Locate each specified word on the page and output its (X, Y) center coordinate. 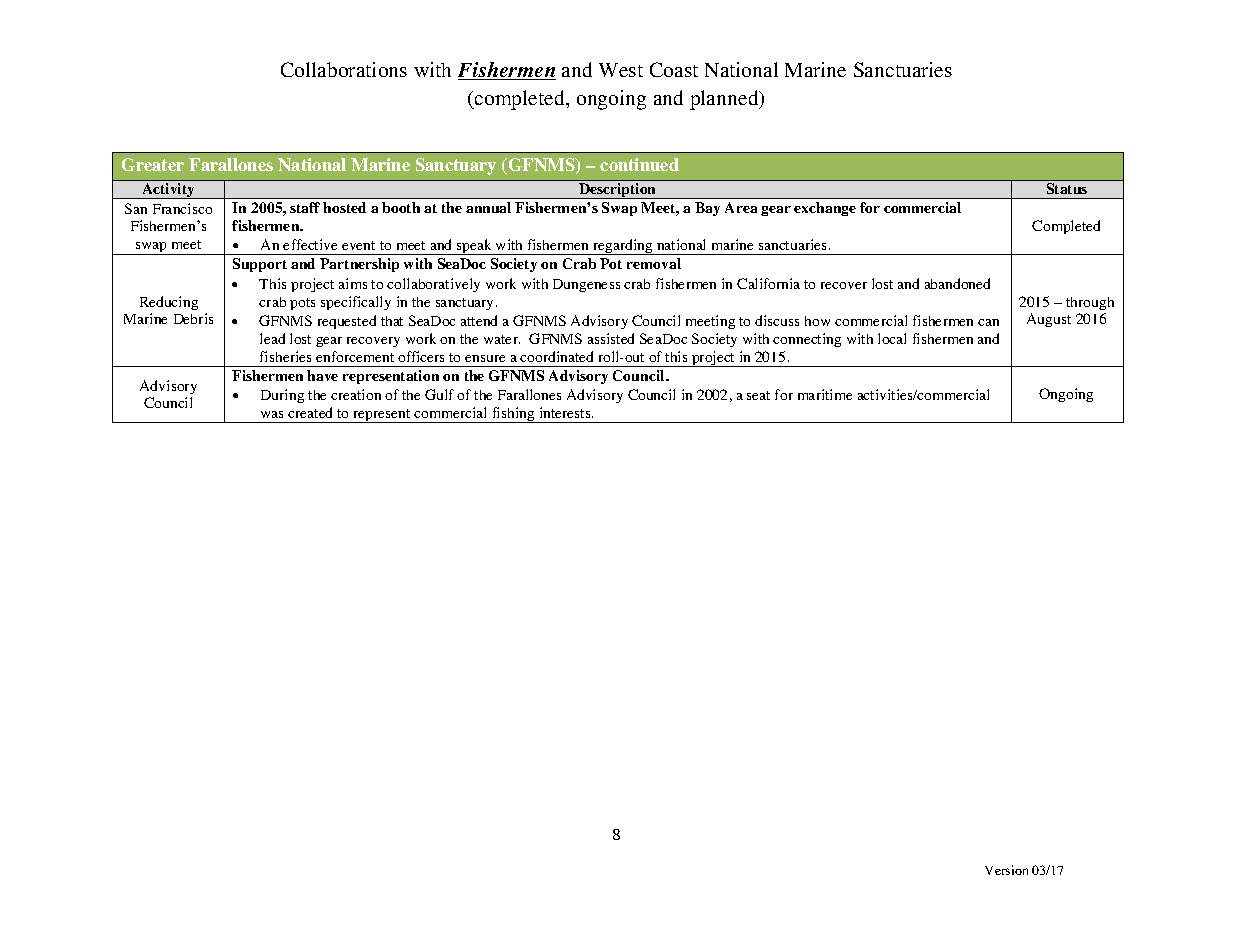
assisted (611, 338)
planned (725, 100)
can (988, 322)
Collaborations (344, 69)
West (621, 70)
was (272, 414)
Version (1006, 870)
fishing (513, 415)
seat (758, 395)
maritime (825, 394)
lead (272, 338)
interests (566, 412)
